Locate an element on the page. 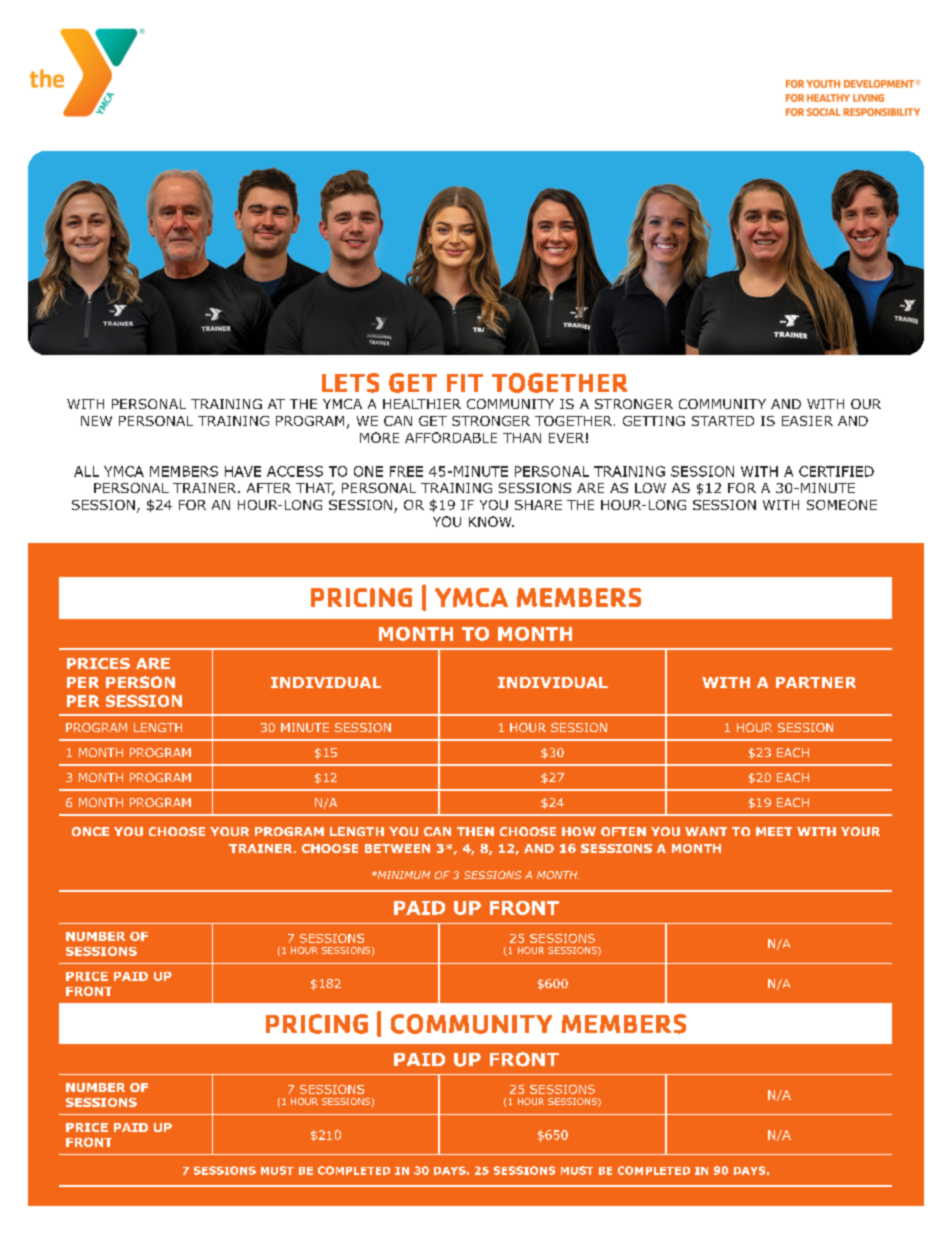 The height and width of the document is (1233, 952). SHARE is located at coordinates (538, 505).
